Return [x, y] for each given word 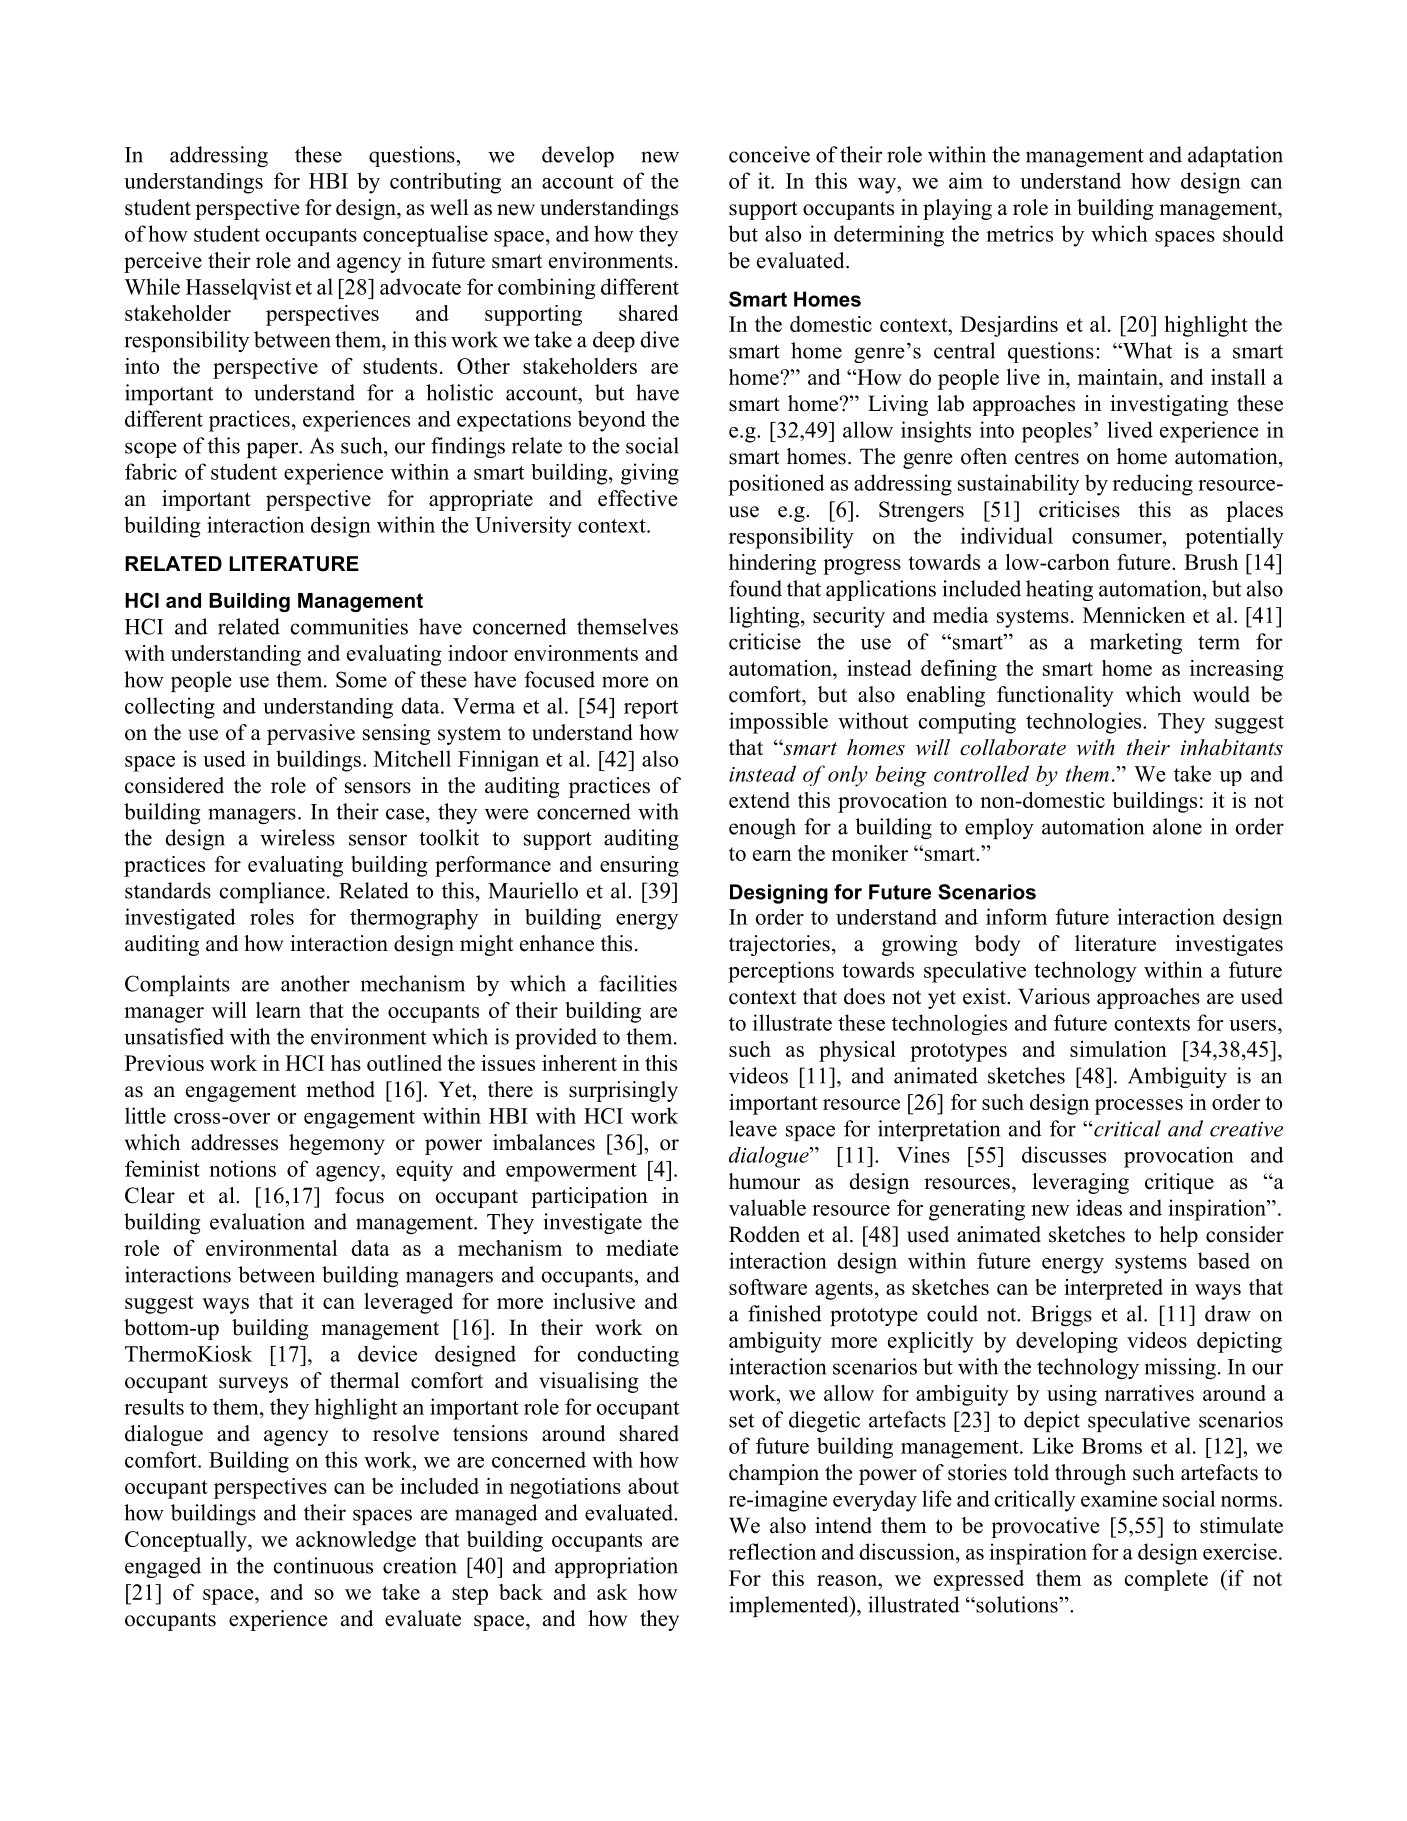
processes [1139, 1107]
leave [753, 1128]
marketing [1136, 643]
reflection [772, 1551]
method [340, 1089]
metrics [1019, 233]
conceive [769, 154]
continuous [323, 1565]
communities [349, 626]
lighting [765, 617]
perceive [163, 262]
